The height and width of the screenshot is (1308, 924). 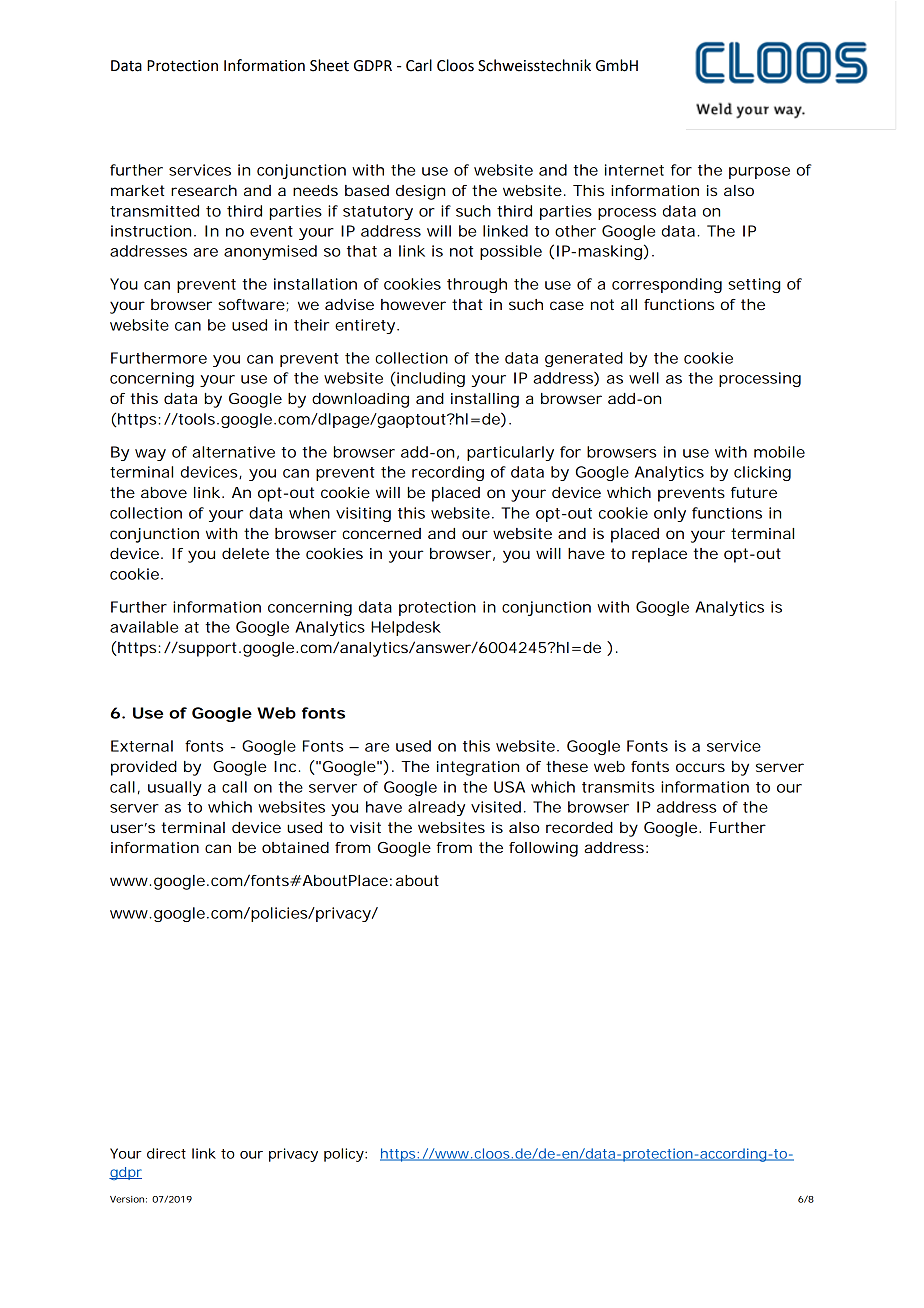 What do you see at coordinates (345, 1155) in the screenshot?
I see `policy` at bounding box center [345, 1155].
